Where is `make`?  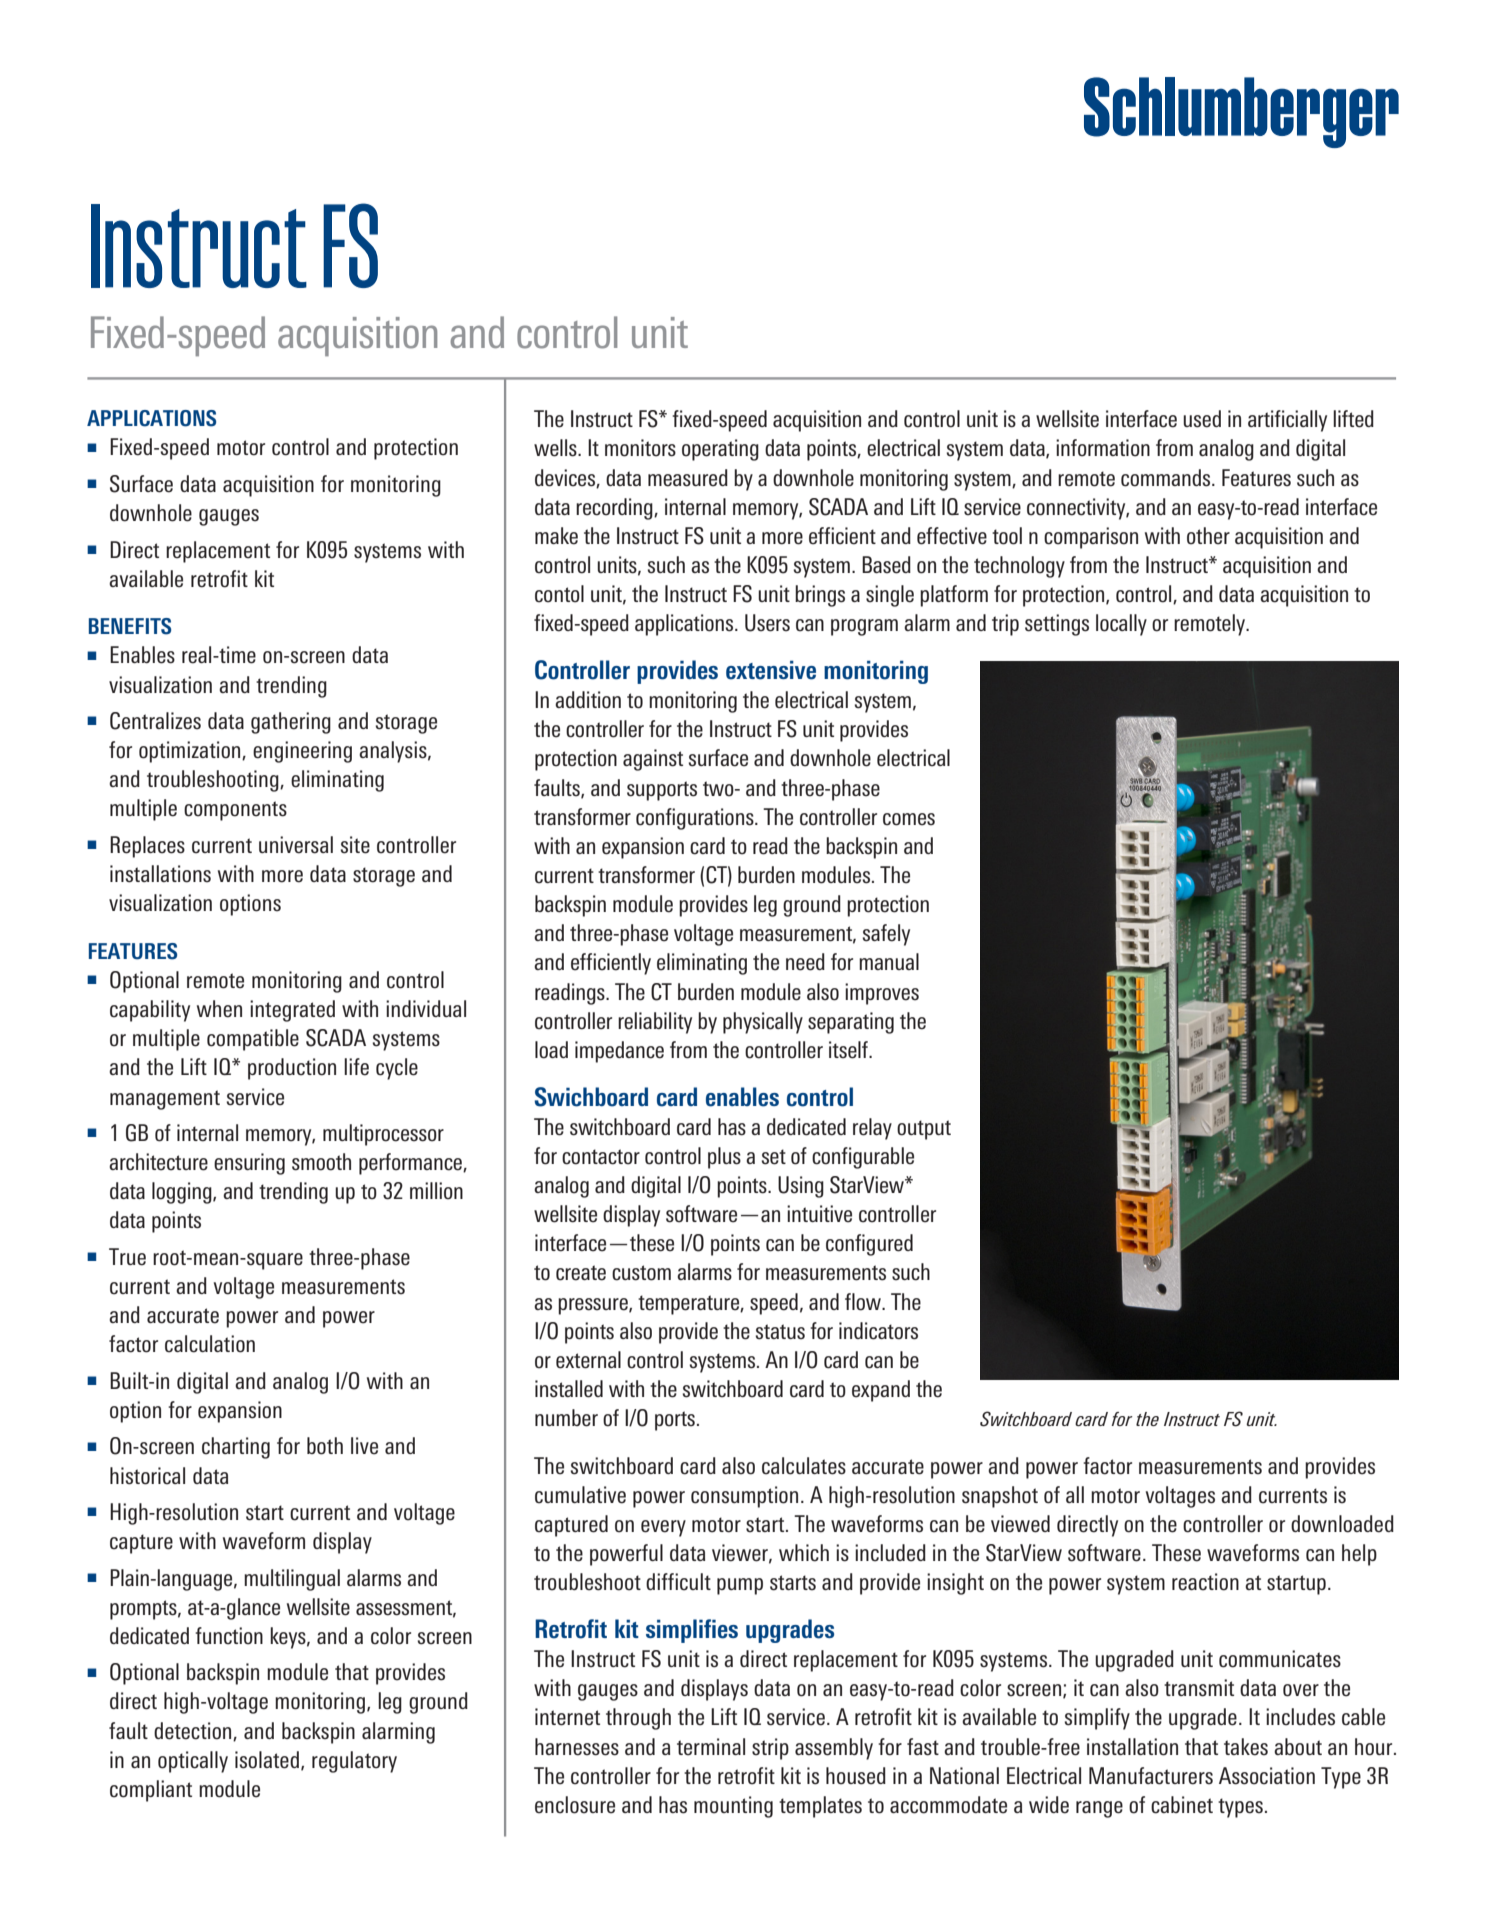
make is located at coordinates (556, 536).
